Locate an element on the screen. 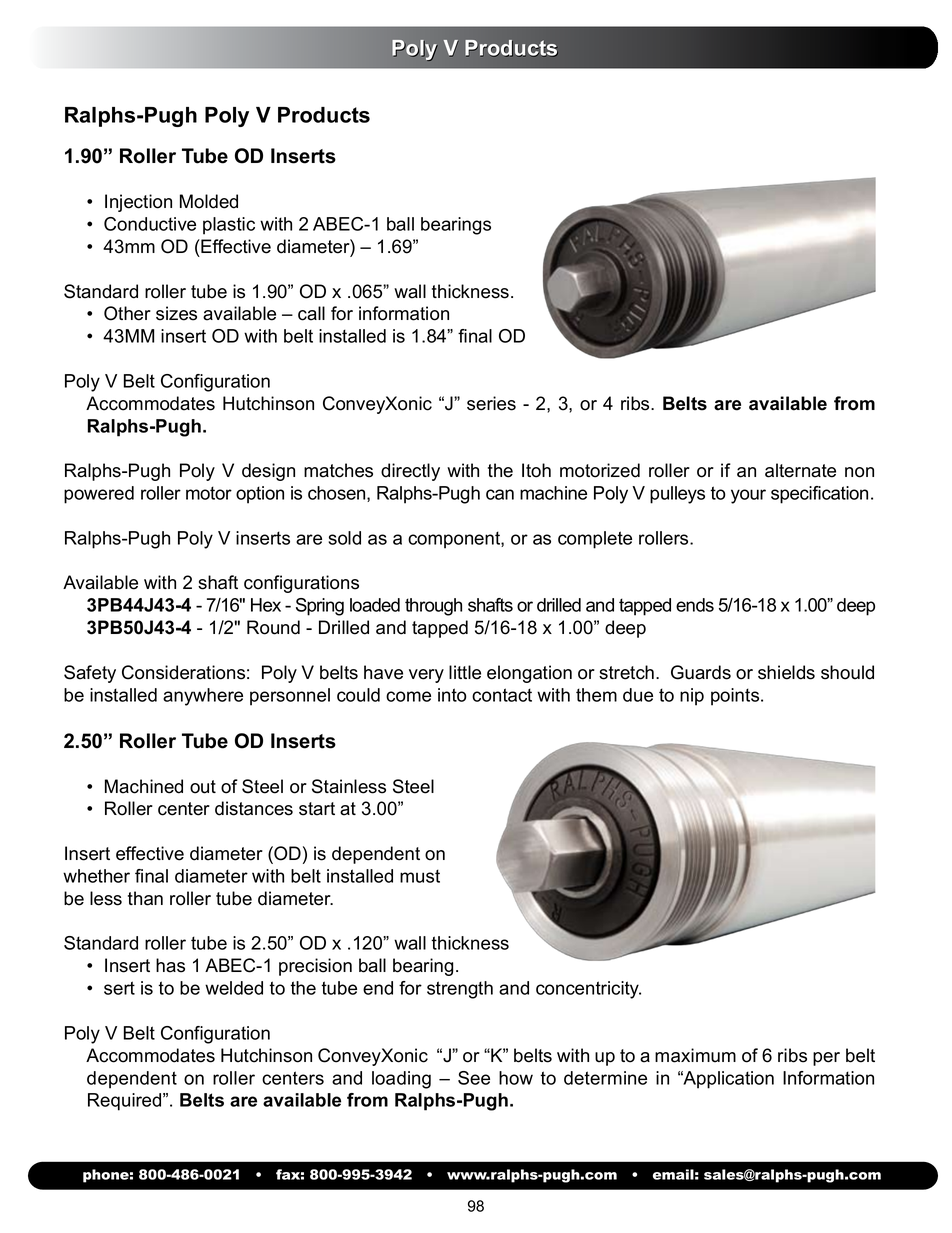 The width and height of the screenshot is (952, 1233). series is located at coordinates (491, 403).
